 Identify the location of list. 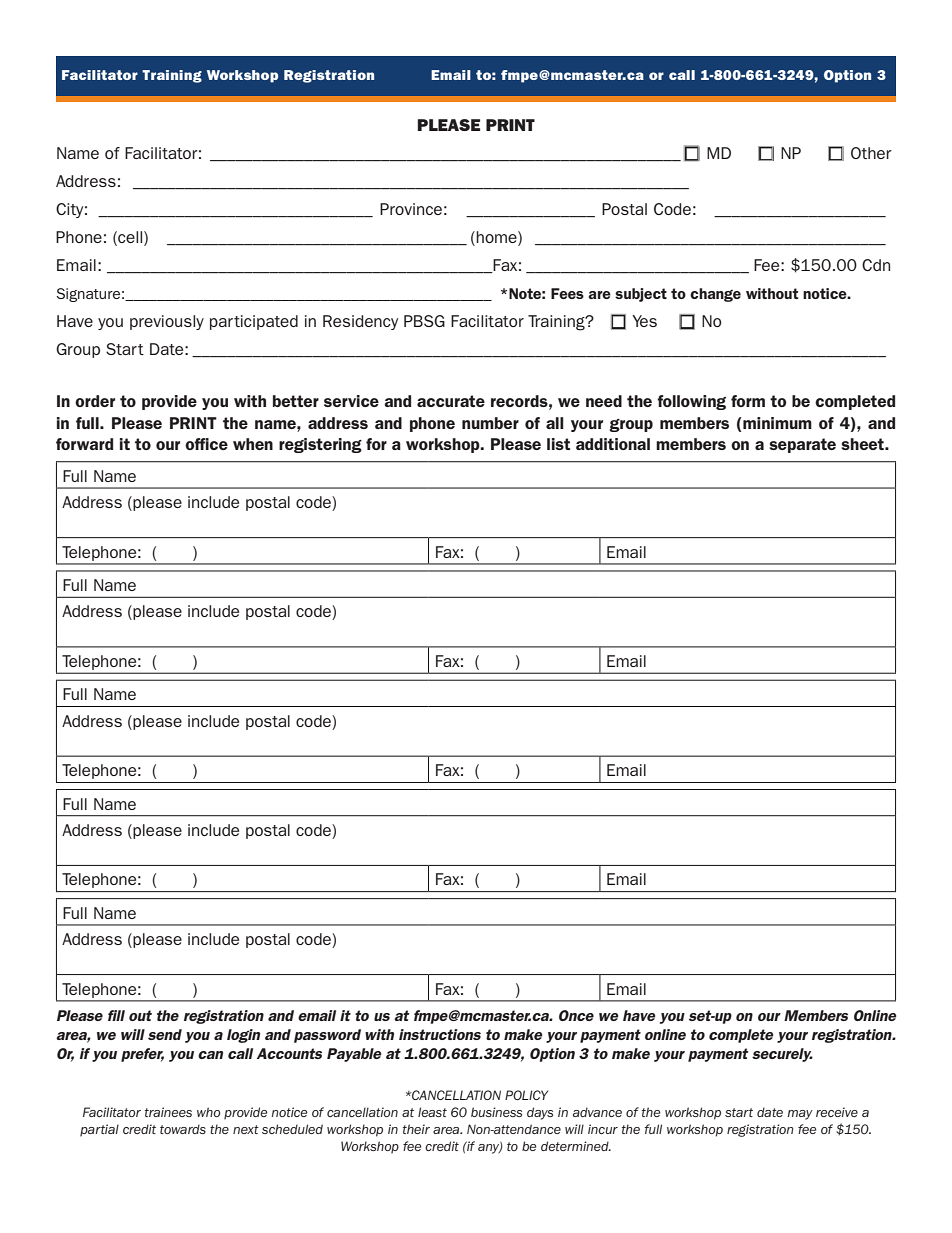
(558, 444).
